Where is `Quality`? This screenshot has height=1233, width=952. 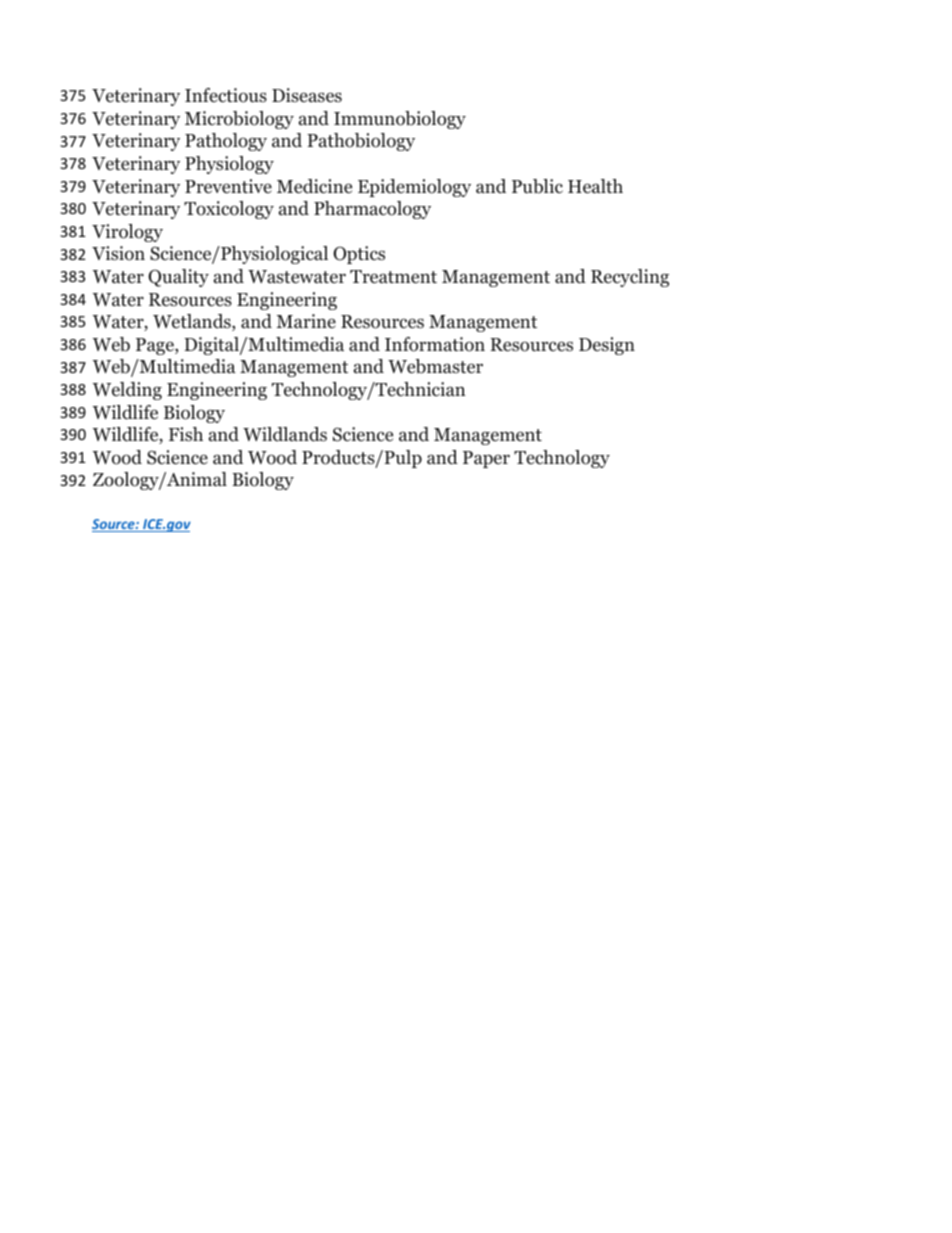
Quality is located at coordinates (178, 278).
